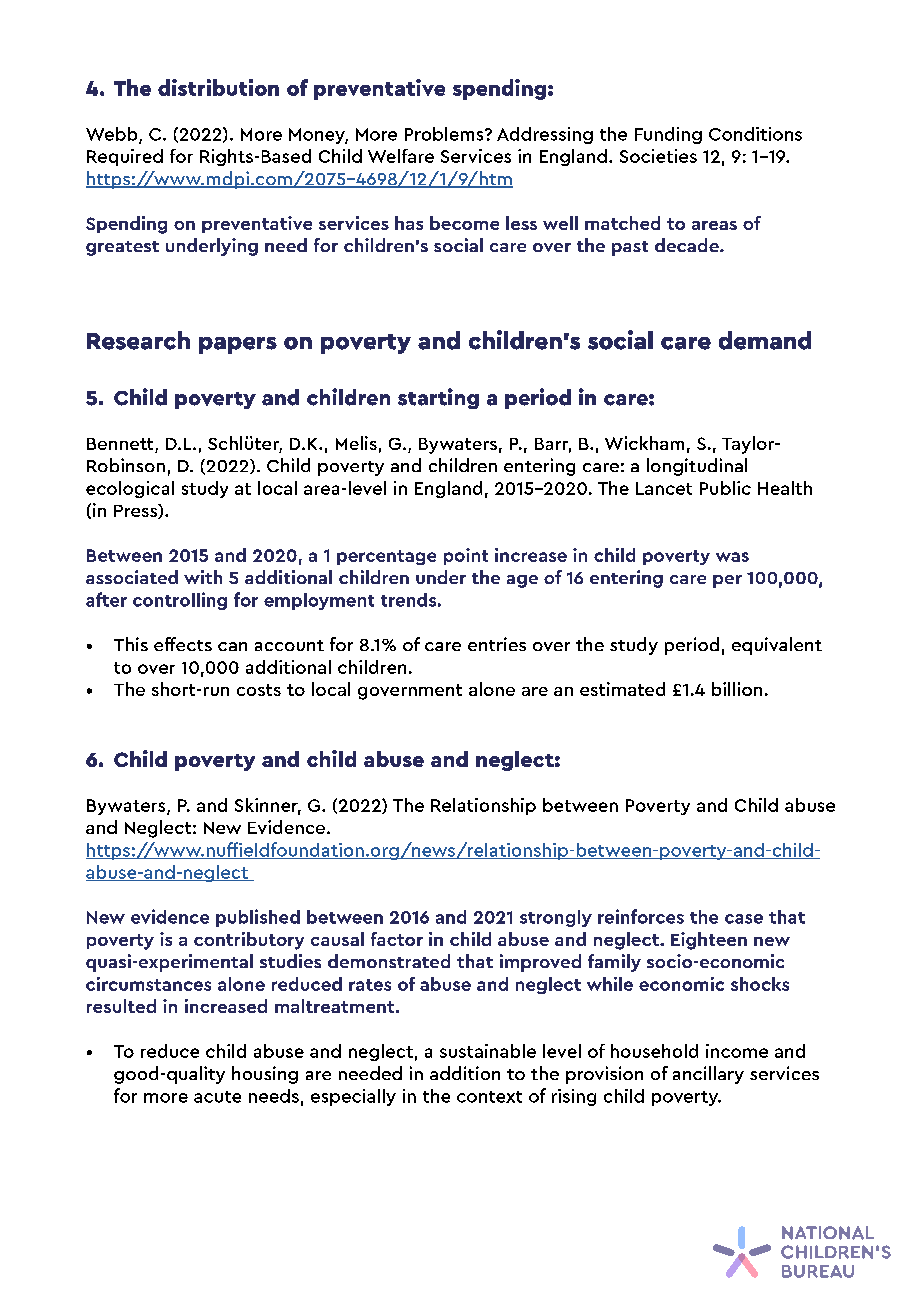 This document has width=924, height=1308. Describe the element at coordinates (217, 1097) in the document. I see `acute` at that location.
